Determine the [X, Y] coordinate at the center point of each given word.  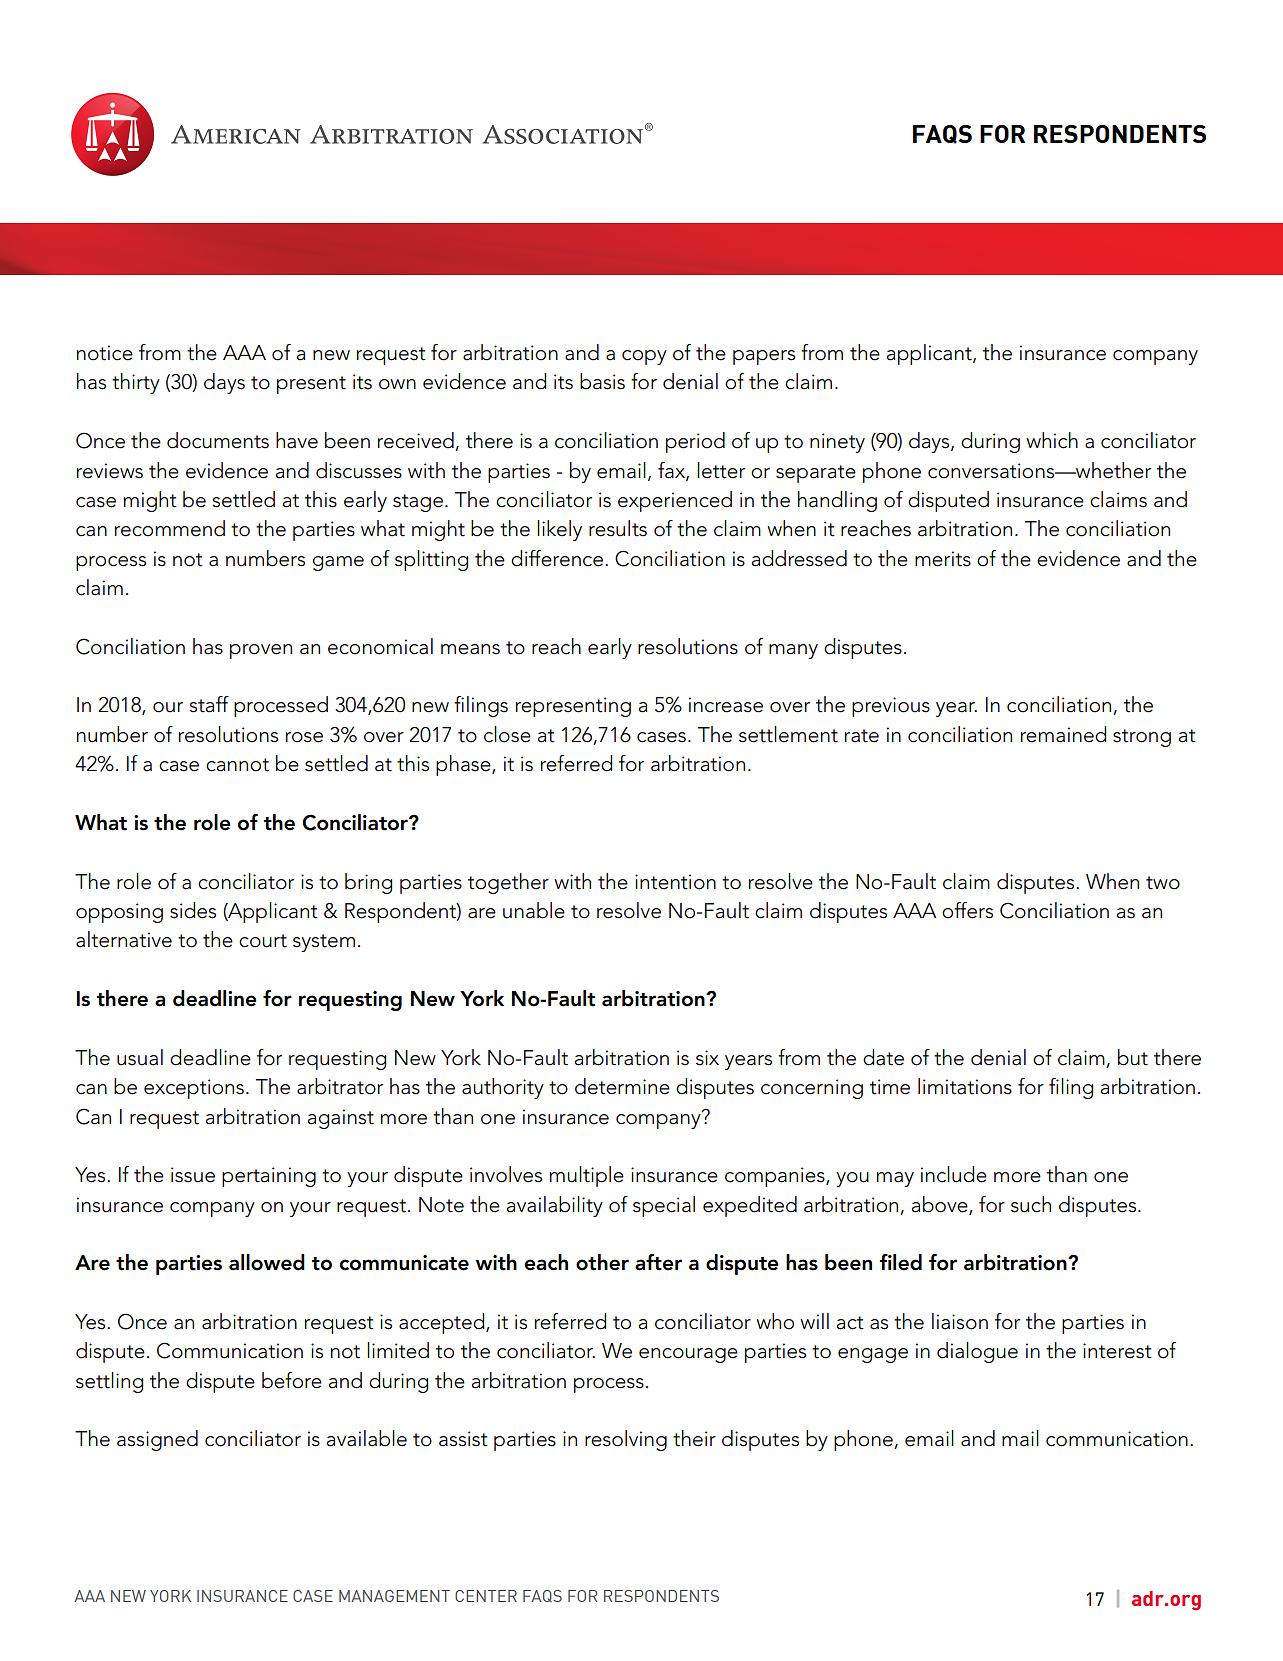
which [1052, 440]
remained [1063, 734]
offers [967, 910]
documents [218, 440]
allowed [267, 1262]
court [263, 941]
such [1031, 1204]
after [658, 1262]
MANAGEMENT [394, 1596]
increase [726, 705]
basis [602, 381]
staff [209, 704]
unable [534, 910]
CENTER [486, 1596]
